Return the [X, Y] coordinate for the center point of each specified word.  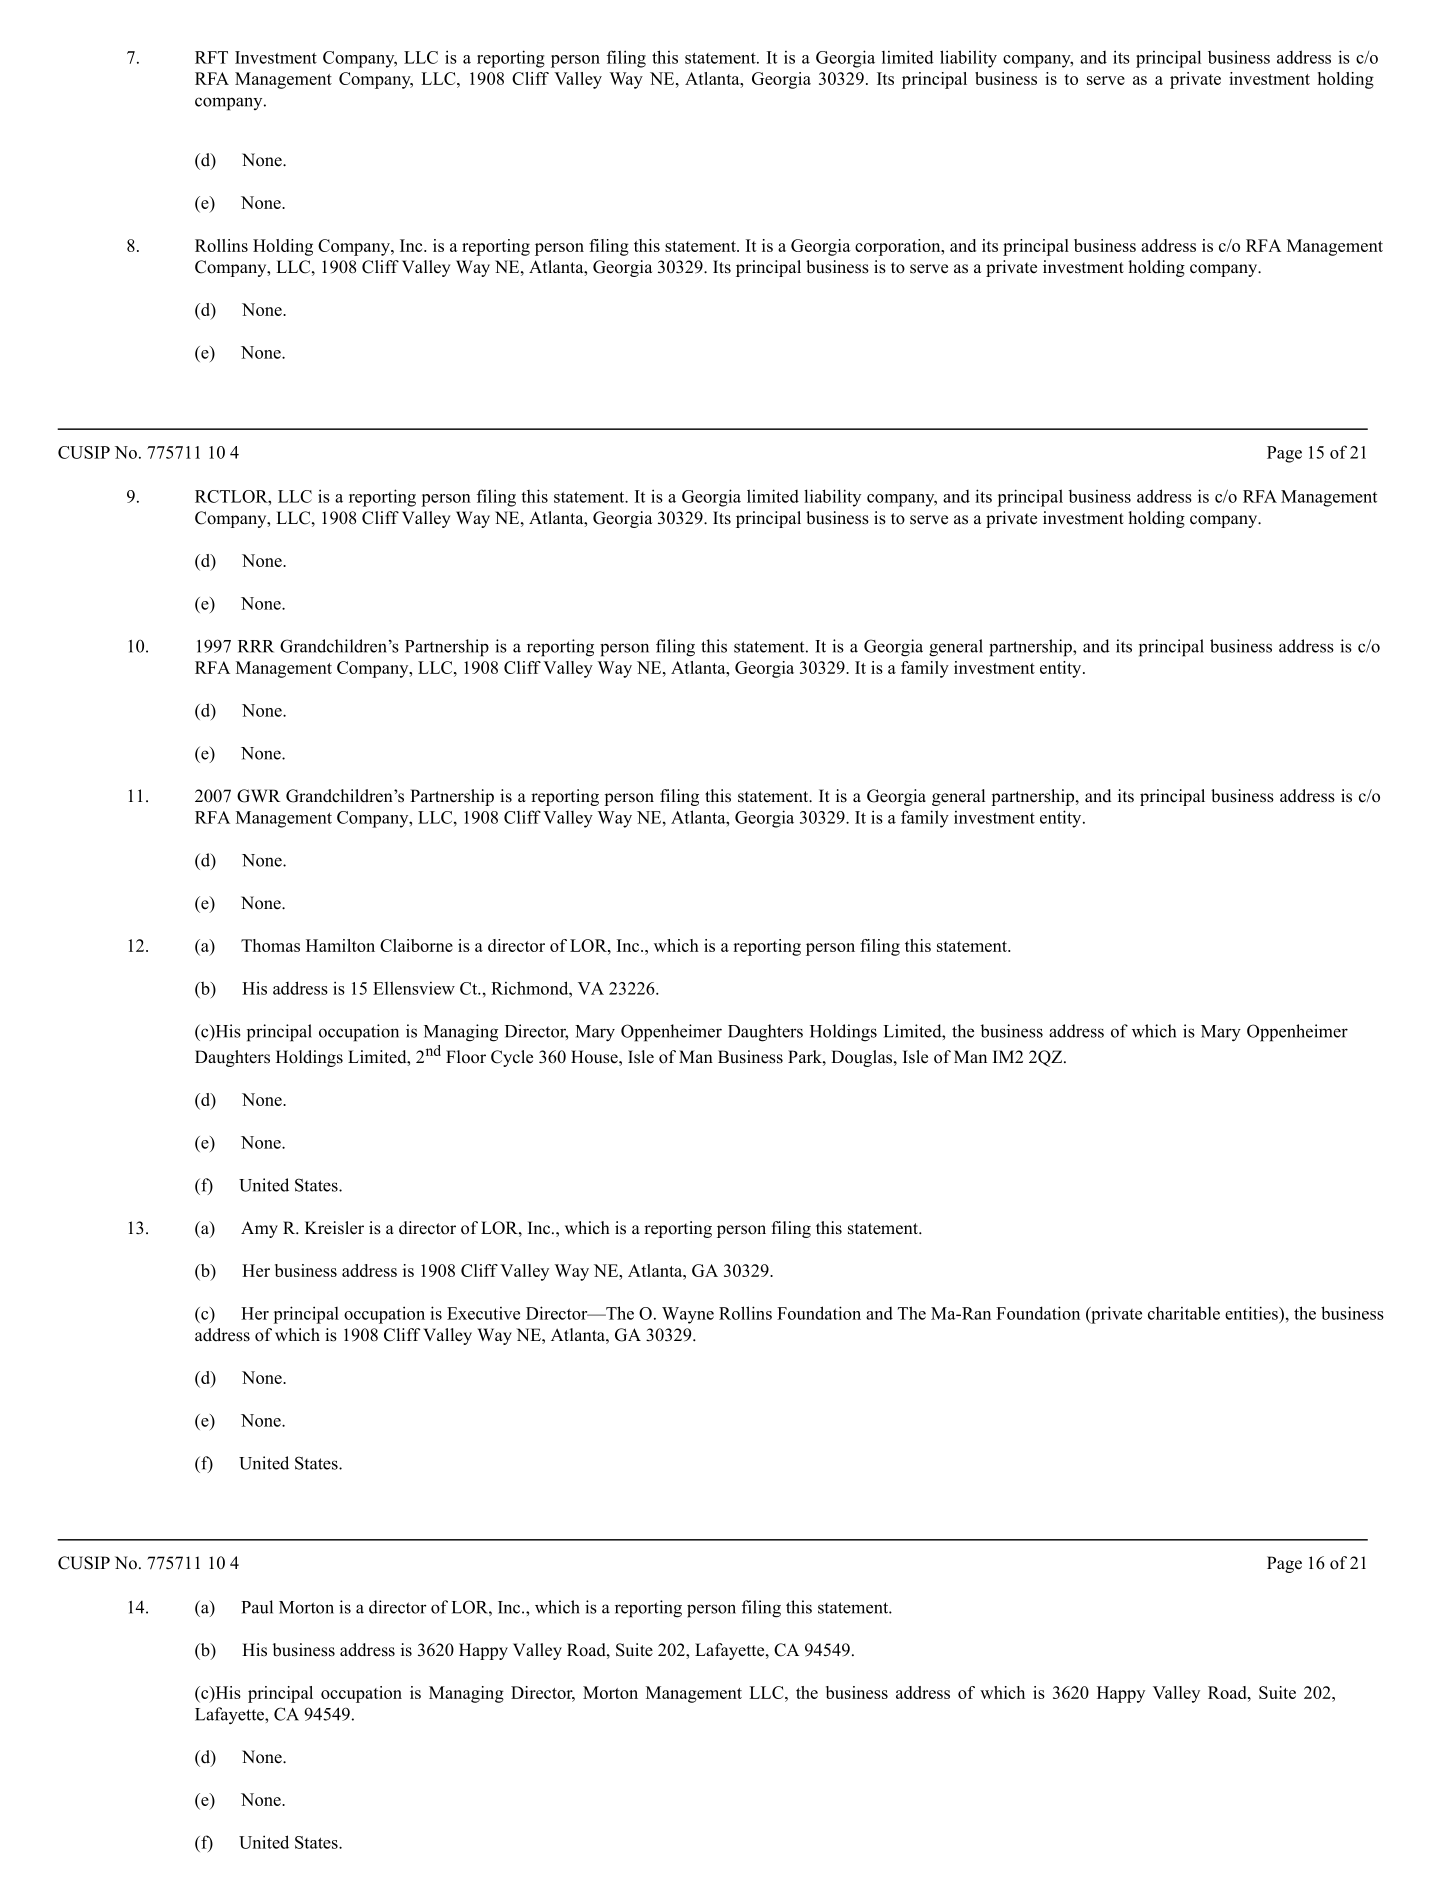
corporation [899, 247]
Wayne [688, 1315]
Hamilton [340, 945]
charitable [1184, 1313]
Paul [257, 1607]
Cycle [512, 1058]
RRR [256, 646]
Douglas [863, 1058]
